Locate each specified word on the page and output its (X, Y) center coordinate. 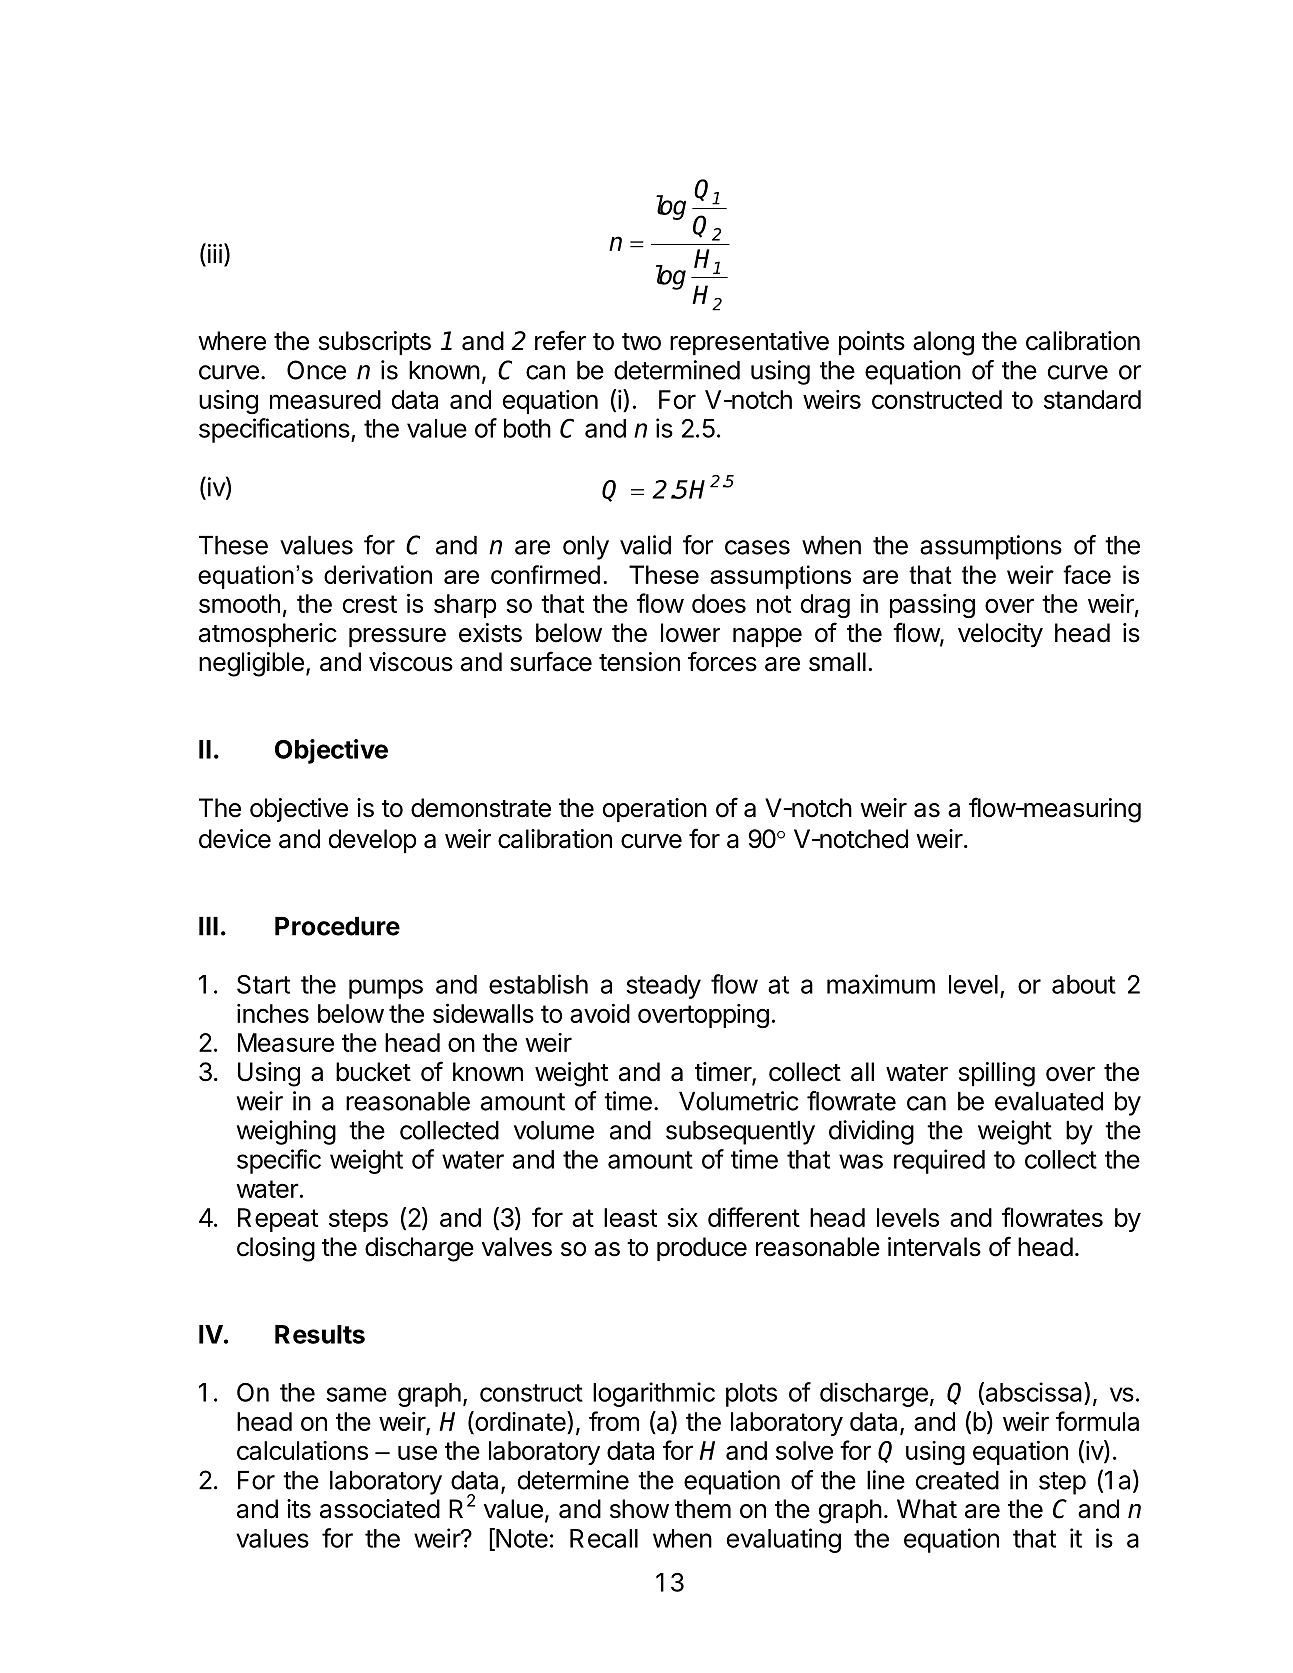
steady (663, 987)
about (1084, 984)
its (299, 1509)
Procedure (337, 926)
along (943, 343)
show (639, 1509)
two (641, 342)
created (957, 1480)
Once (316, 370)
